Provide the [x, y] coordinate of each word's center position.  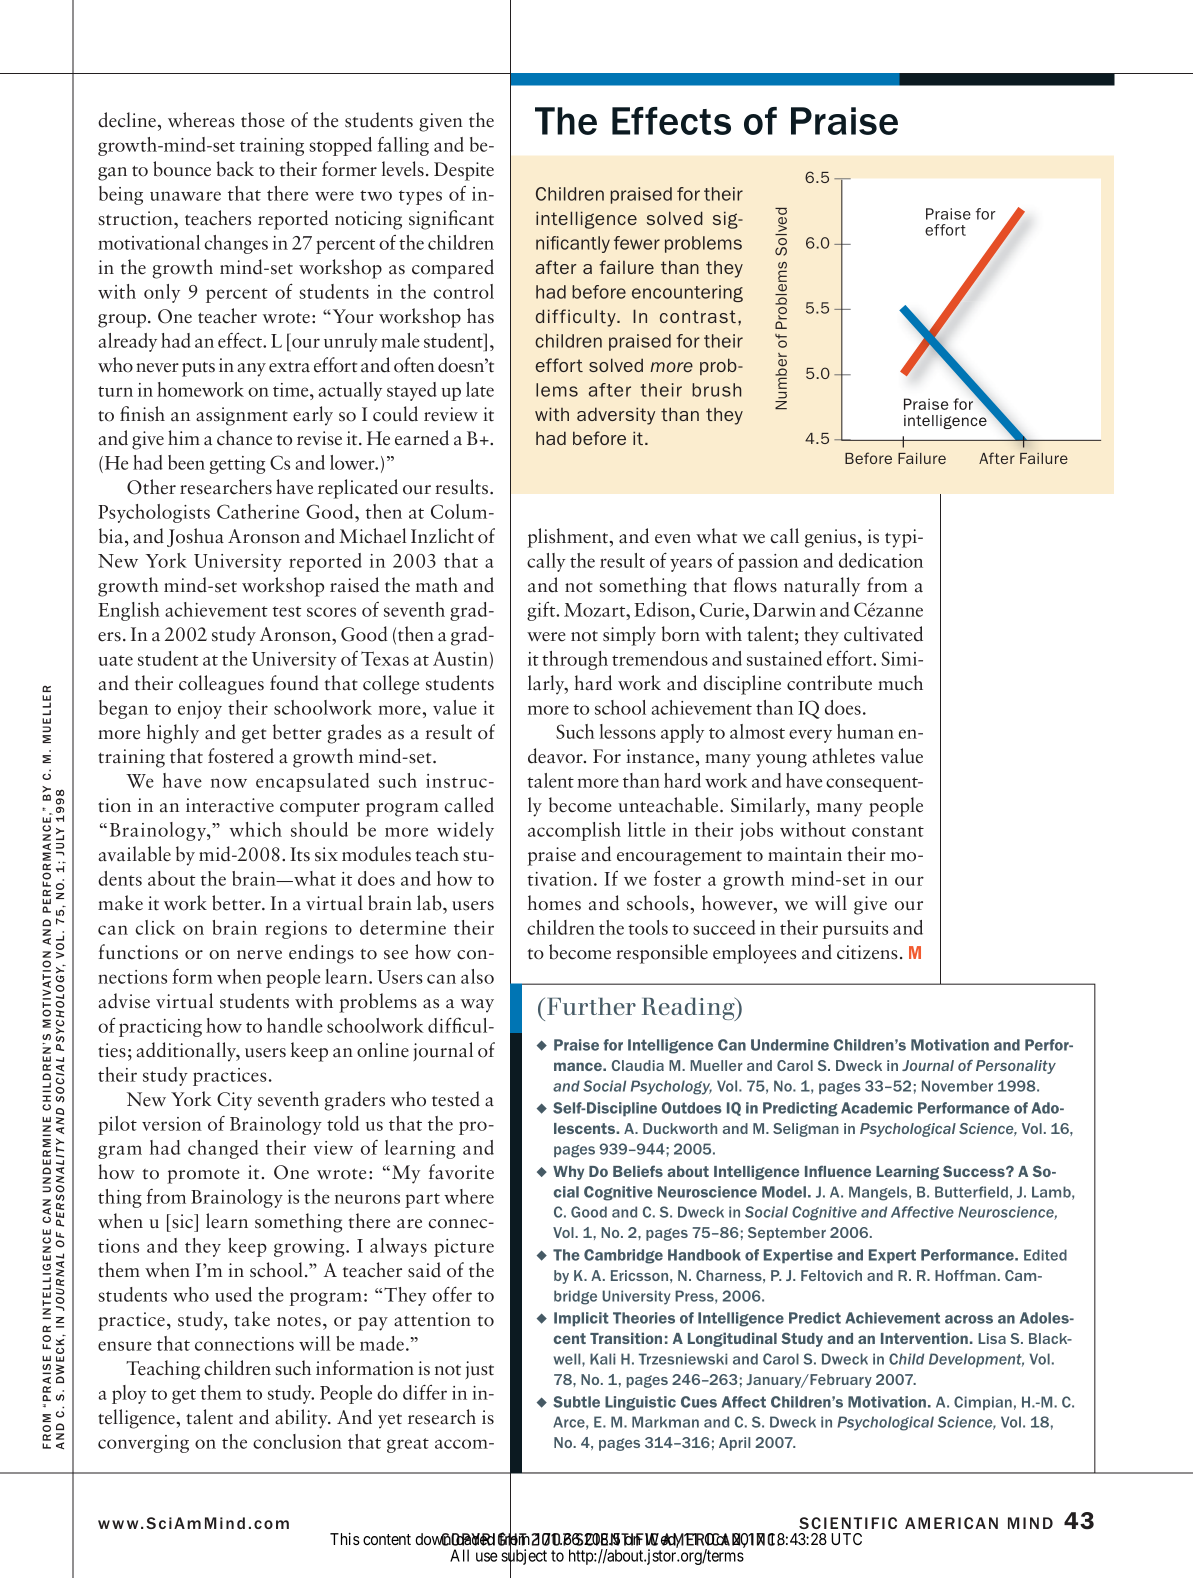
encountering [687, 293]
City [234, 1101]
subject [524, 1558]
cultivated [883, 634]
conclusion [297, 1441]
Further [591, 1006]
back [235, 169]
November [957, 1086]
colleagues [221, 685]
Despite [464, 171]
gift [542, 611]
